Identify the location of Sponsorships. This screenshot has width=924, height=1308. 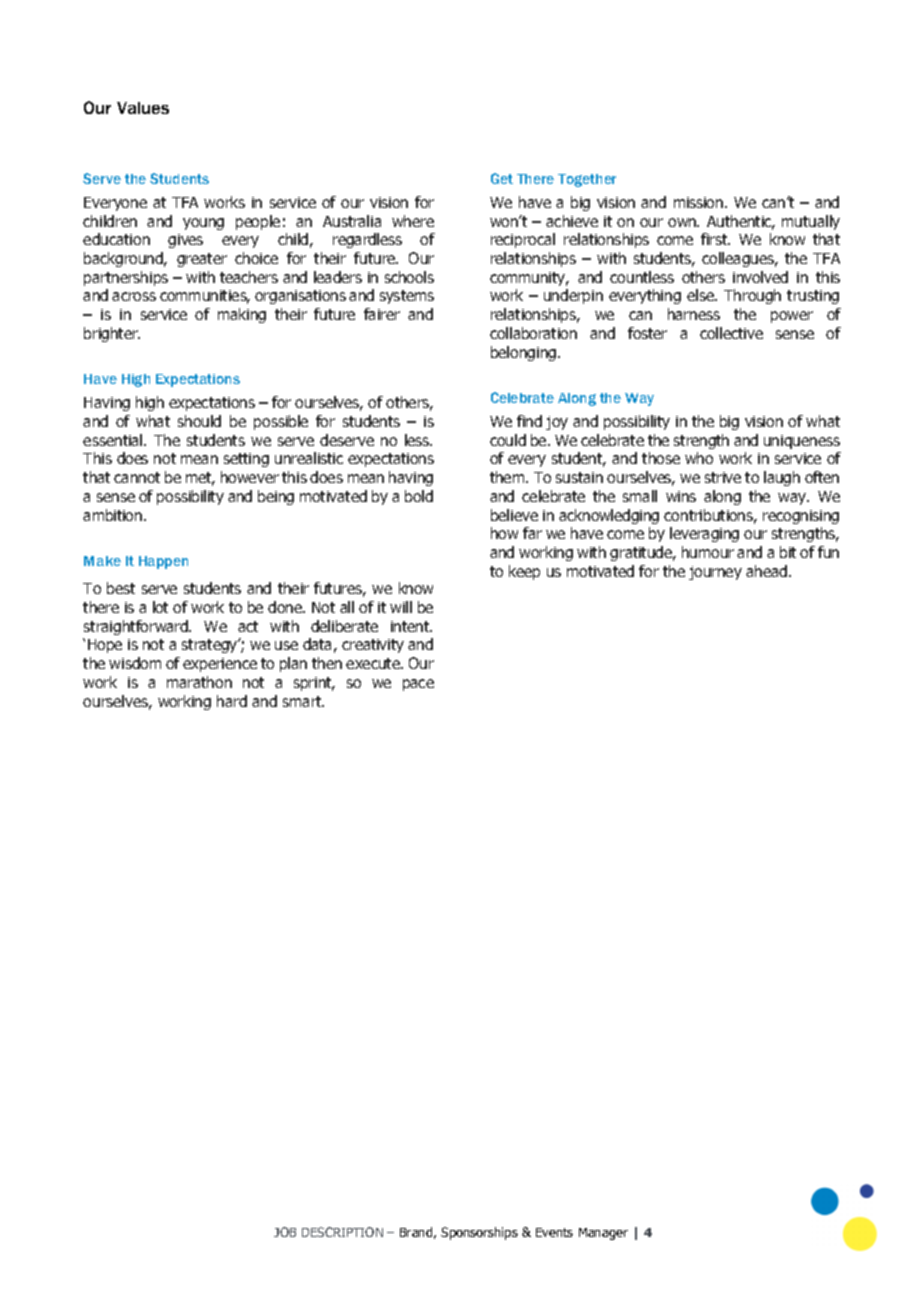
(479, 1233).
